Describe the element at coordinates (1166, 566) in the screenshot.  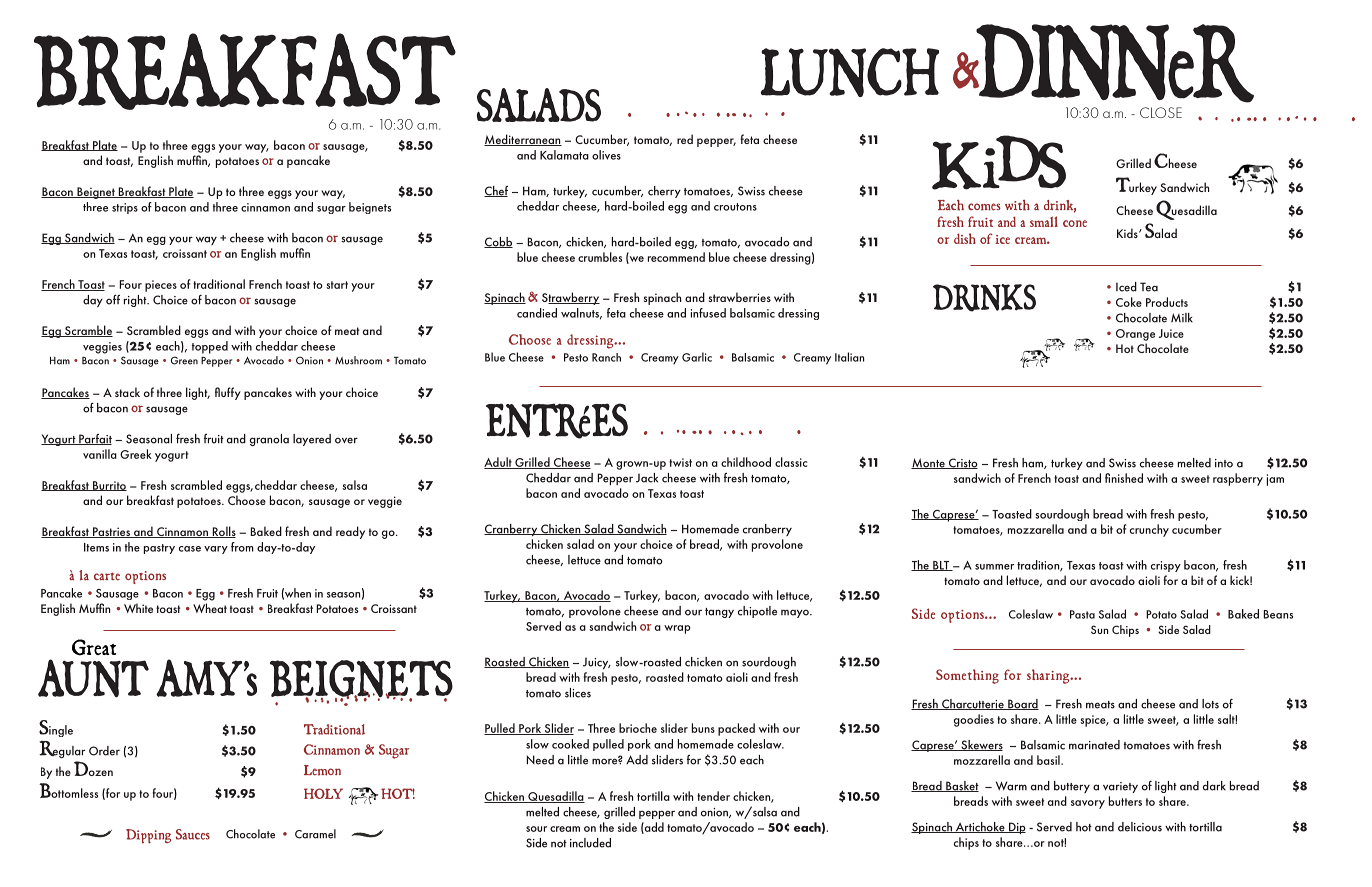
I see `crispy` at that location.
